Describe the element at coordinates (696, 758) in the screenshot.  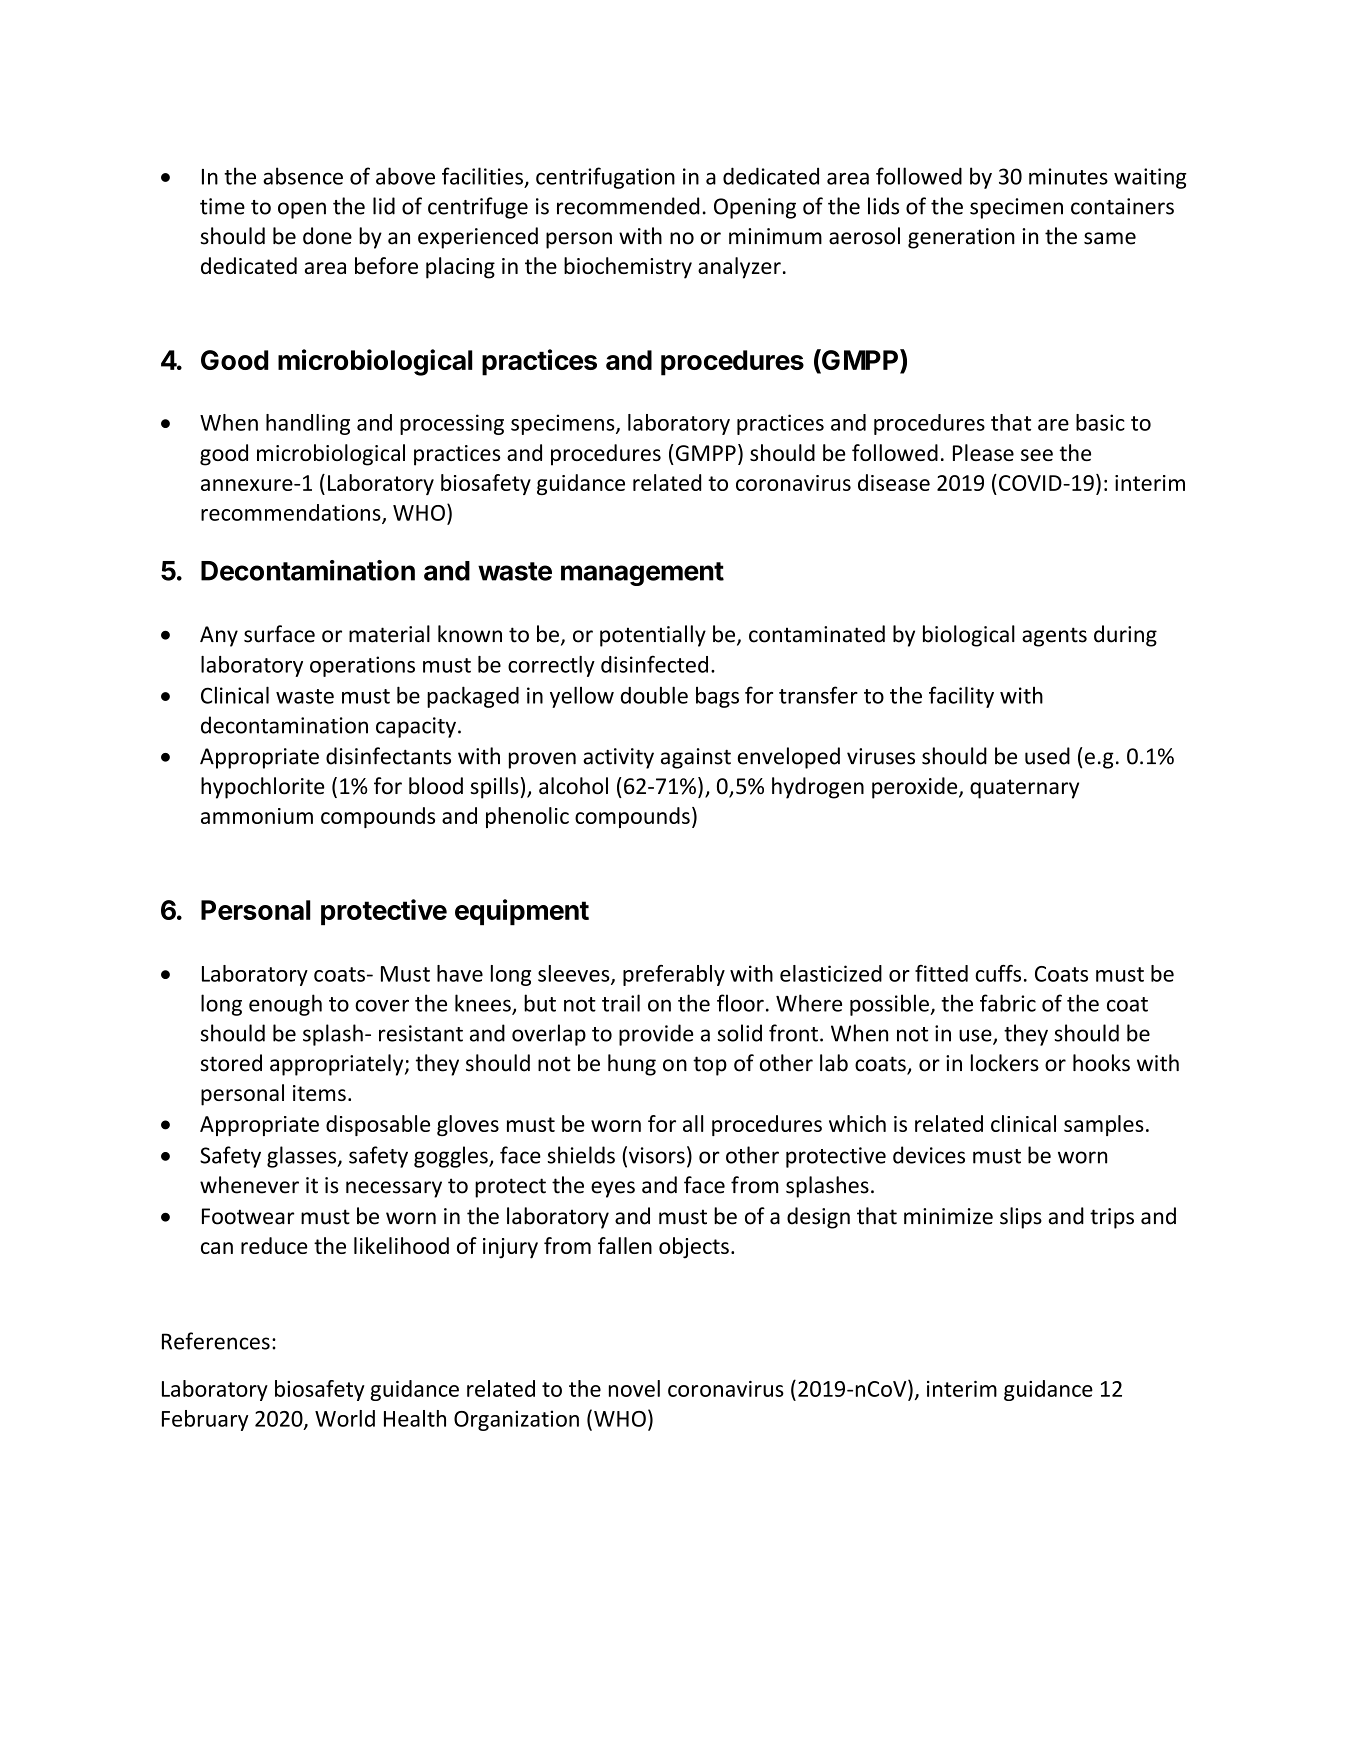
I see `against` at that location.
